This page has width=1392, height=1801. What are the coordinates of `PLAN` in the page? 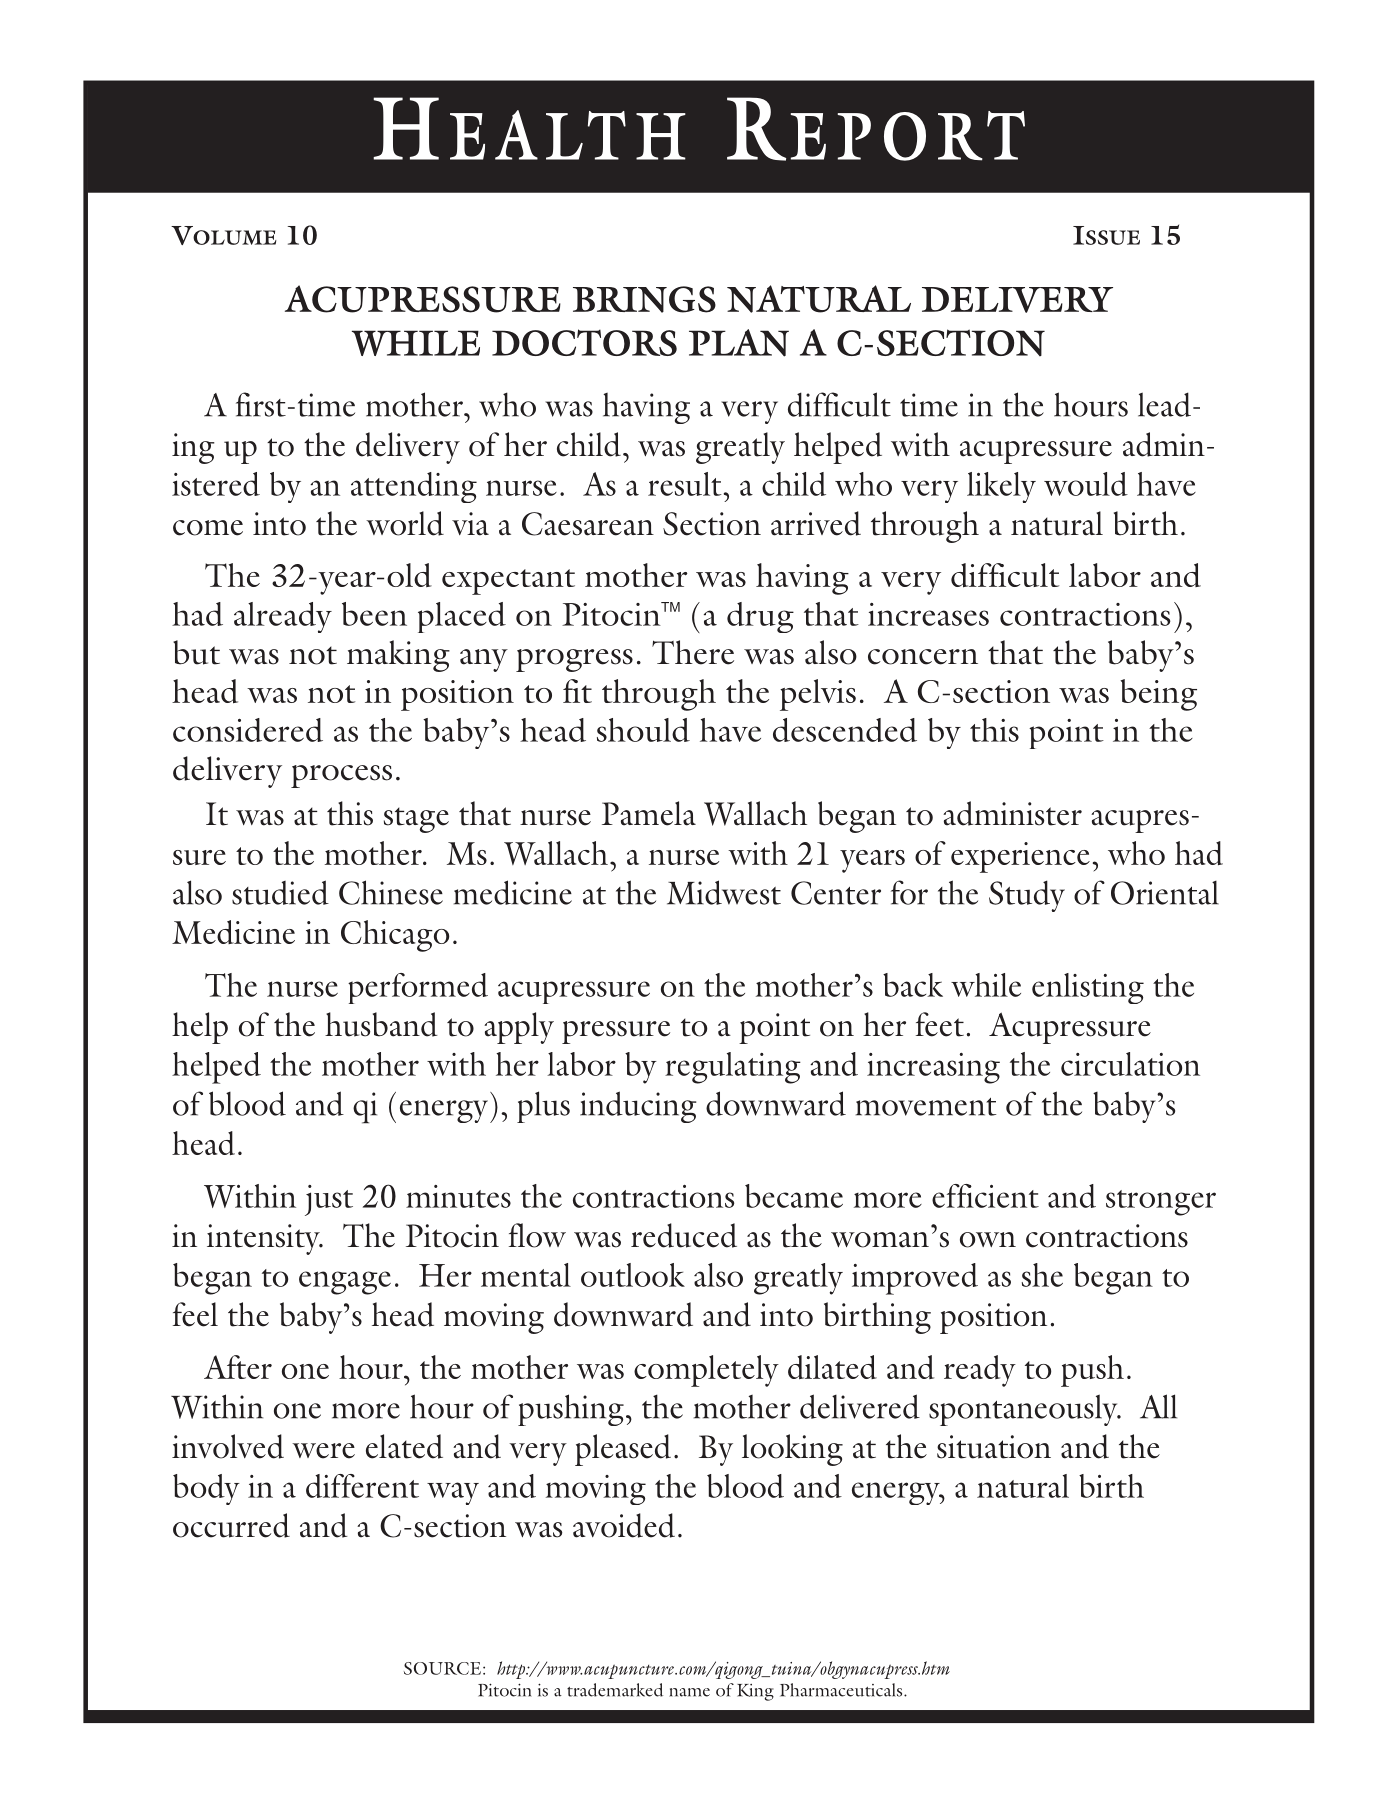 It's located at (739, 343).
